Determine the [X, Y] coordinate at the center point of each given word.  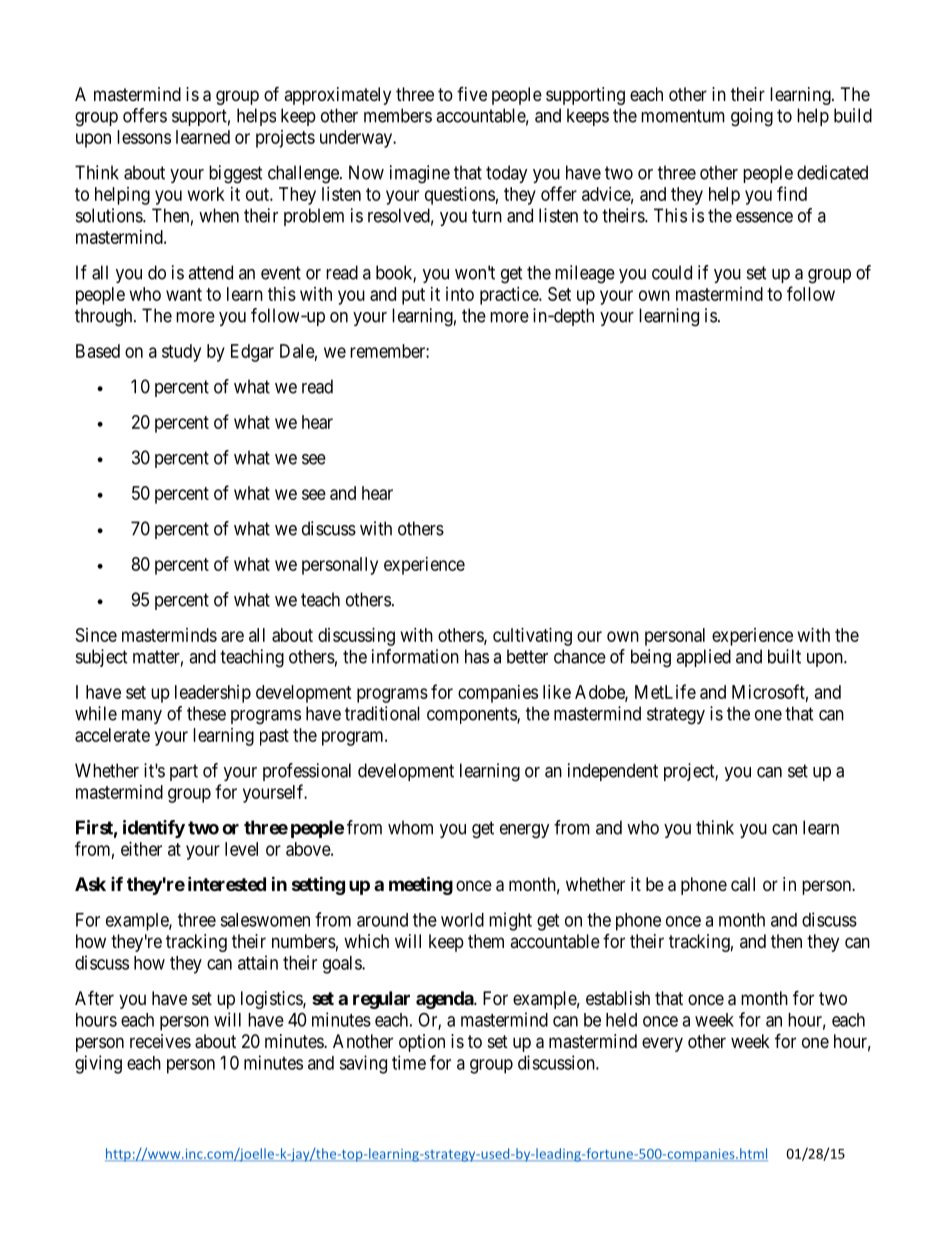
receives [160, 1041]
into [460, 294]
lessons [144, 137]
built [784, 656]
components [472, 715]
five [472, 94]
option [422, 1043]
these [206, 713]
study [181, 353]
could [672, 272]
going [752, 117]
